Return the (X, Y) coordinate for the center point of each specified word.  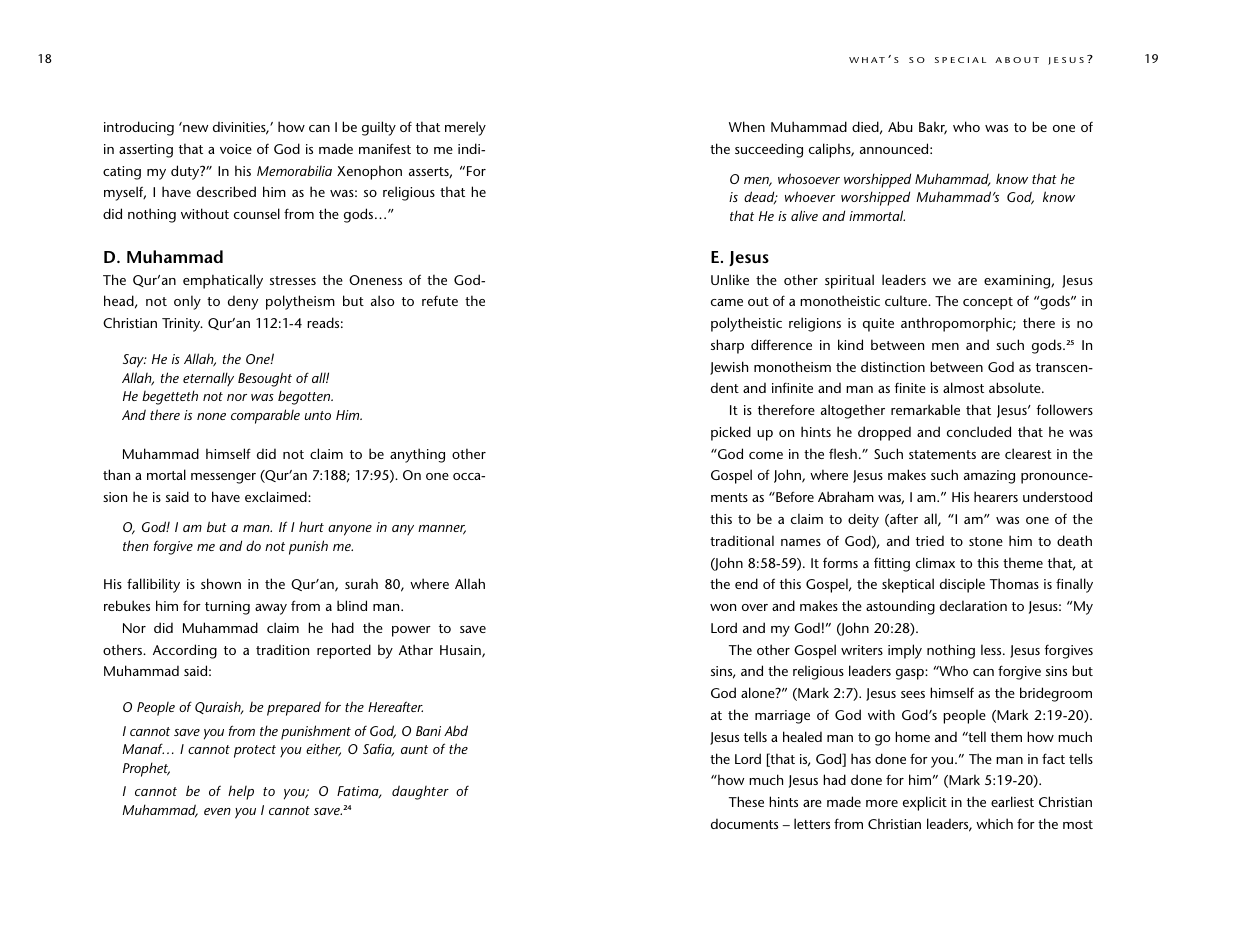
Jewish (729, 368)
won (723, 607)
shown (221, 583)
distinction (893, 366)
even (217, 811)
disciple (962, 585)
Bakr (933, 128)
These (746, 801)
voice (236, 149)
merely (465, 128)
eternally (208, 379)
